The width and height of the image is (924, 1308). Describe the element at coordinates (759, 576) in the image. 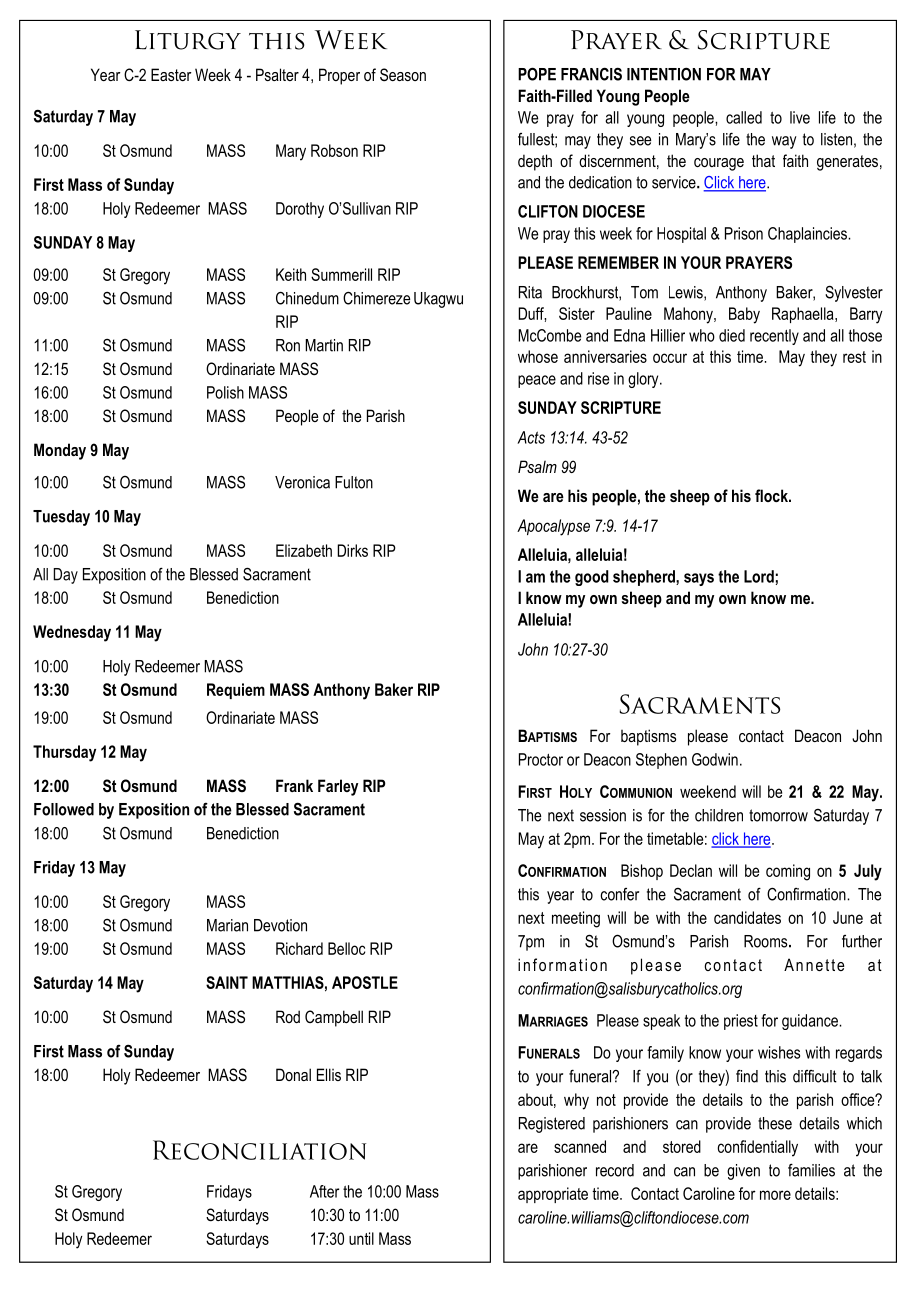

I see `Lord` at that location.
